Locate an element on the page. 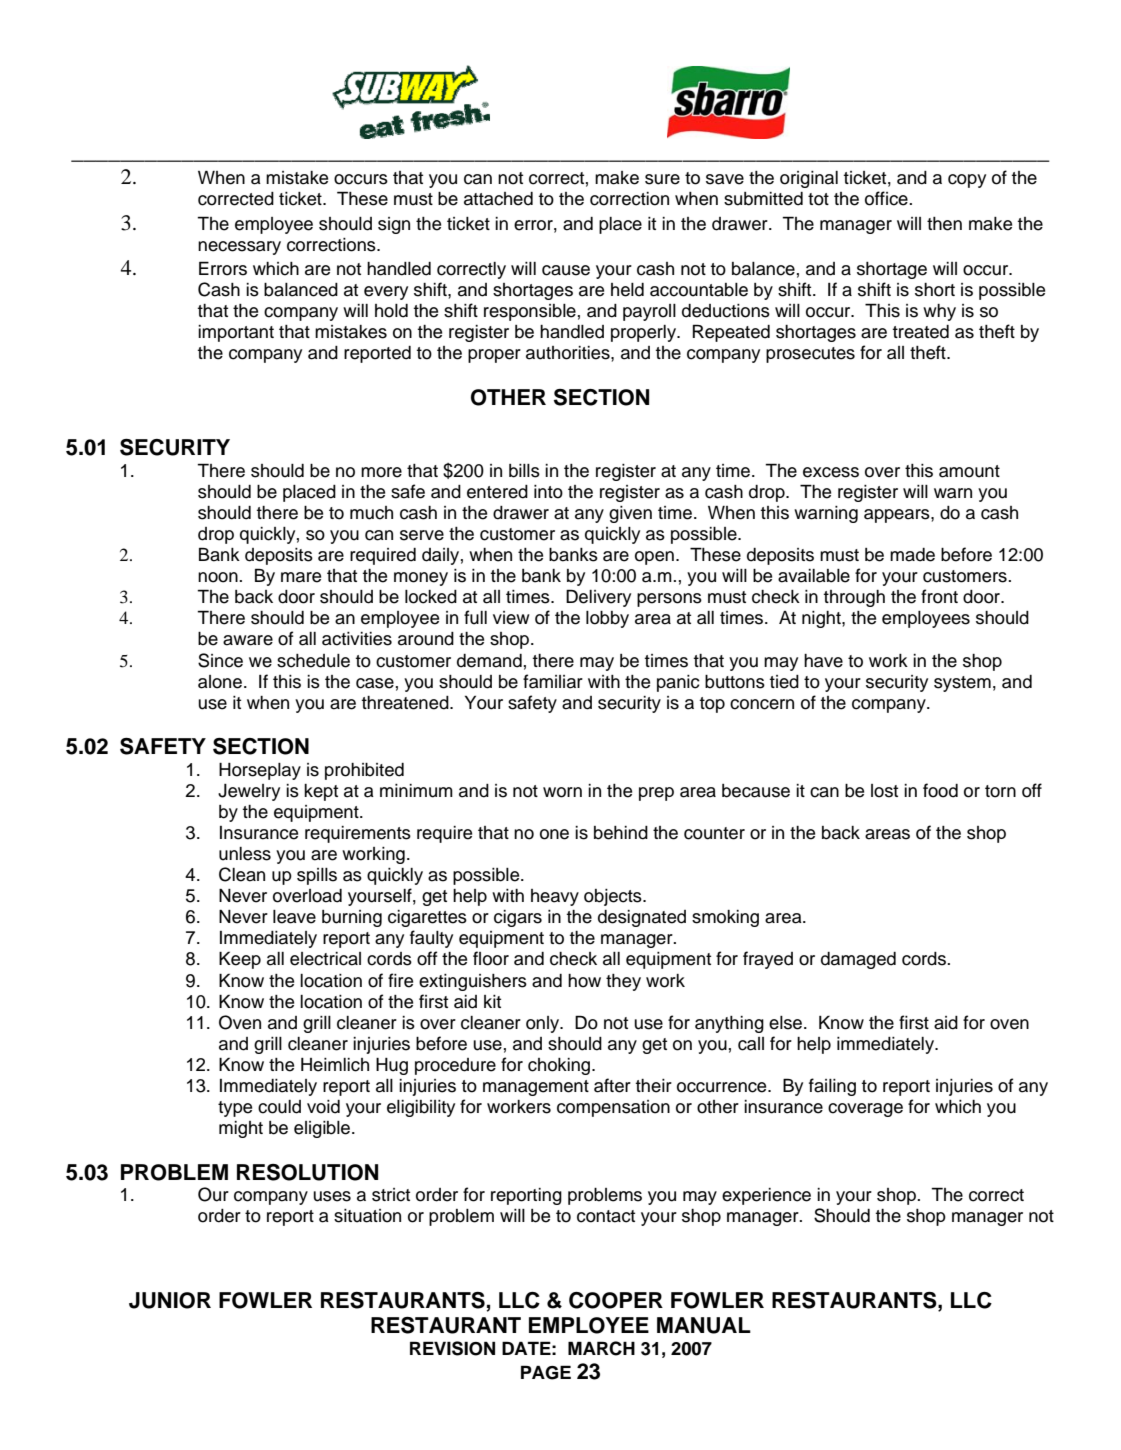 The height and width of the document is (1450, 1121). JUNIOR is located at coordinates (170, 1300).
